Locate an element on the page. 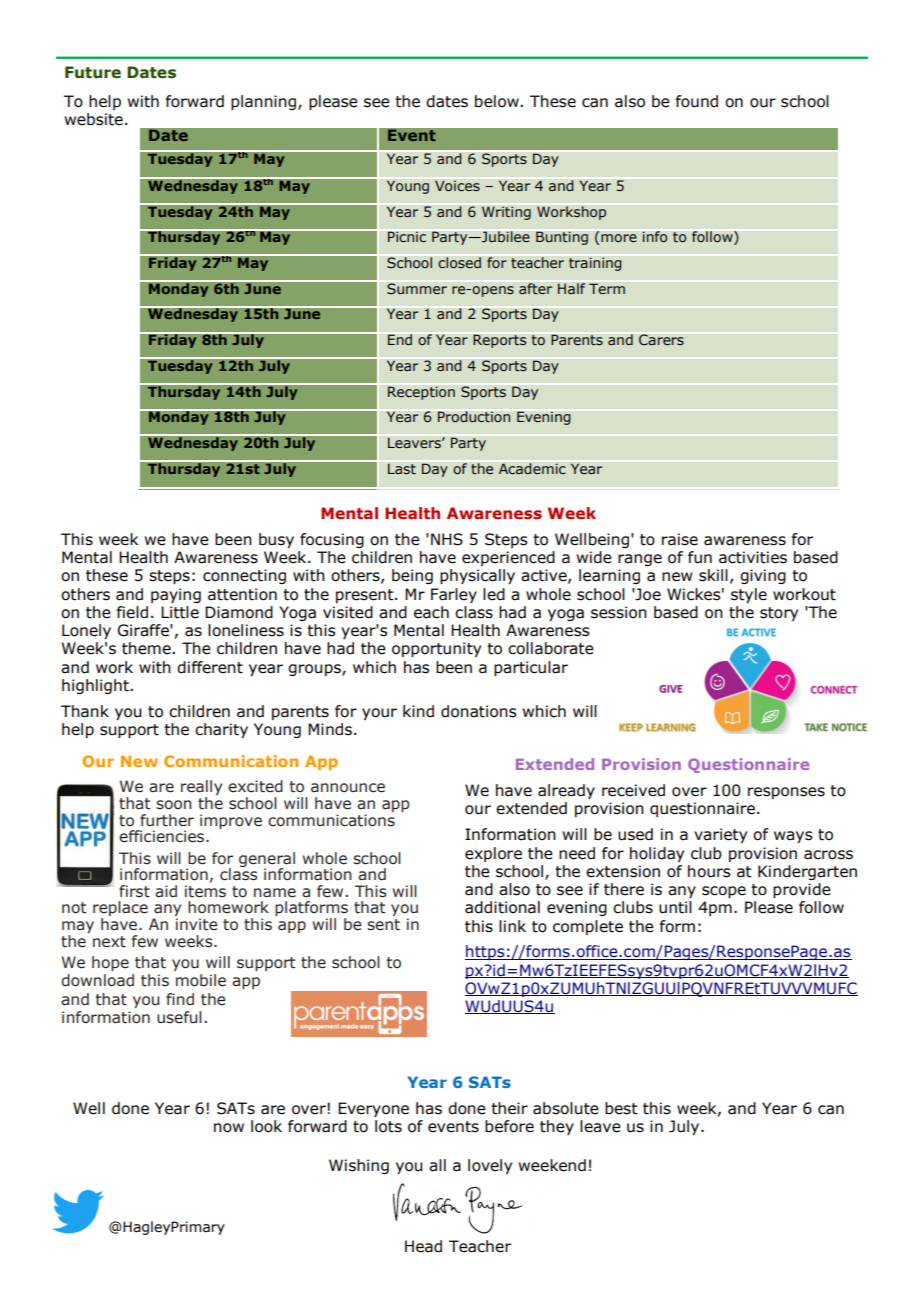 Image resolution: width=924 pixels, height=1308 pixels. Summer is located at coordinates (417, 289).
